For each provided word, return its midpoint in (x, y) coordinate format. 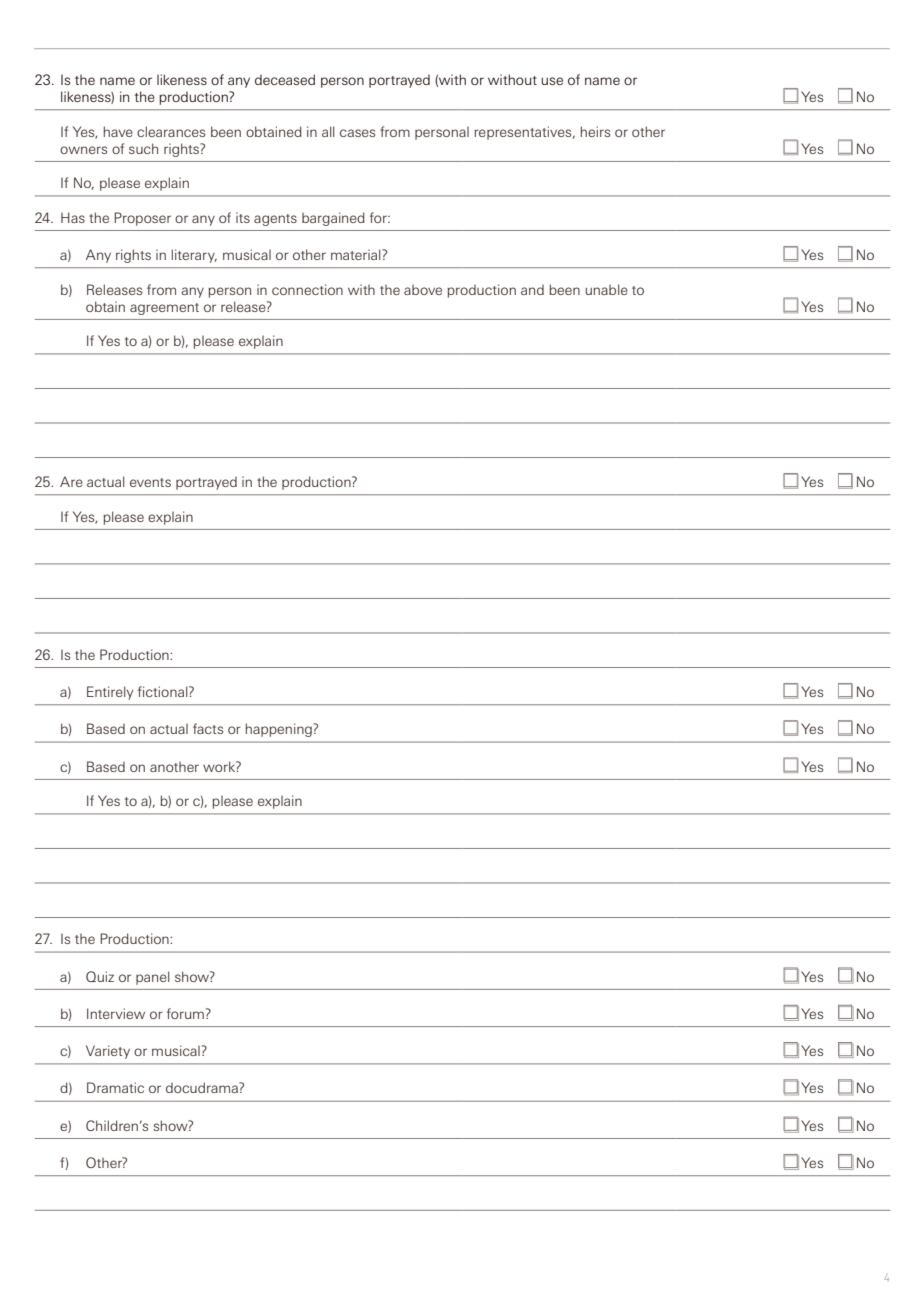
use (552, 81)
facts (208, 728)
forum (185, 1013)
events (150, 482)
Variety (108, 1052)
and (532, 290)
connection (307, 289)
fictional (164, 691)
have (118, 131)
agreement (164, 309)
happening (280, 730)
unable (607, 289)
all (328, 131)
